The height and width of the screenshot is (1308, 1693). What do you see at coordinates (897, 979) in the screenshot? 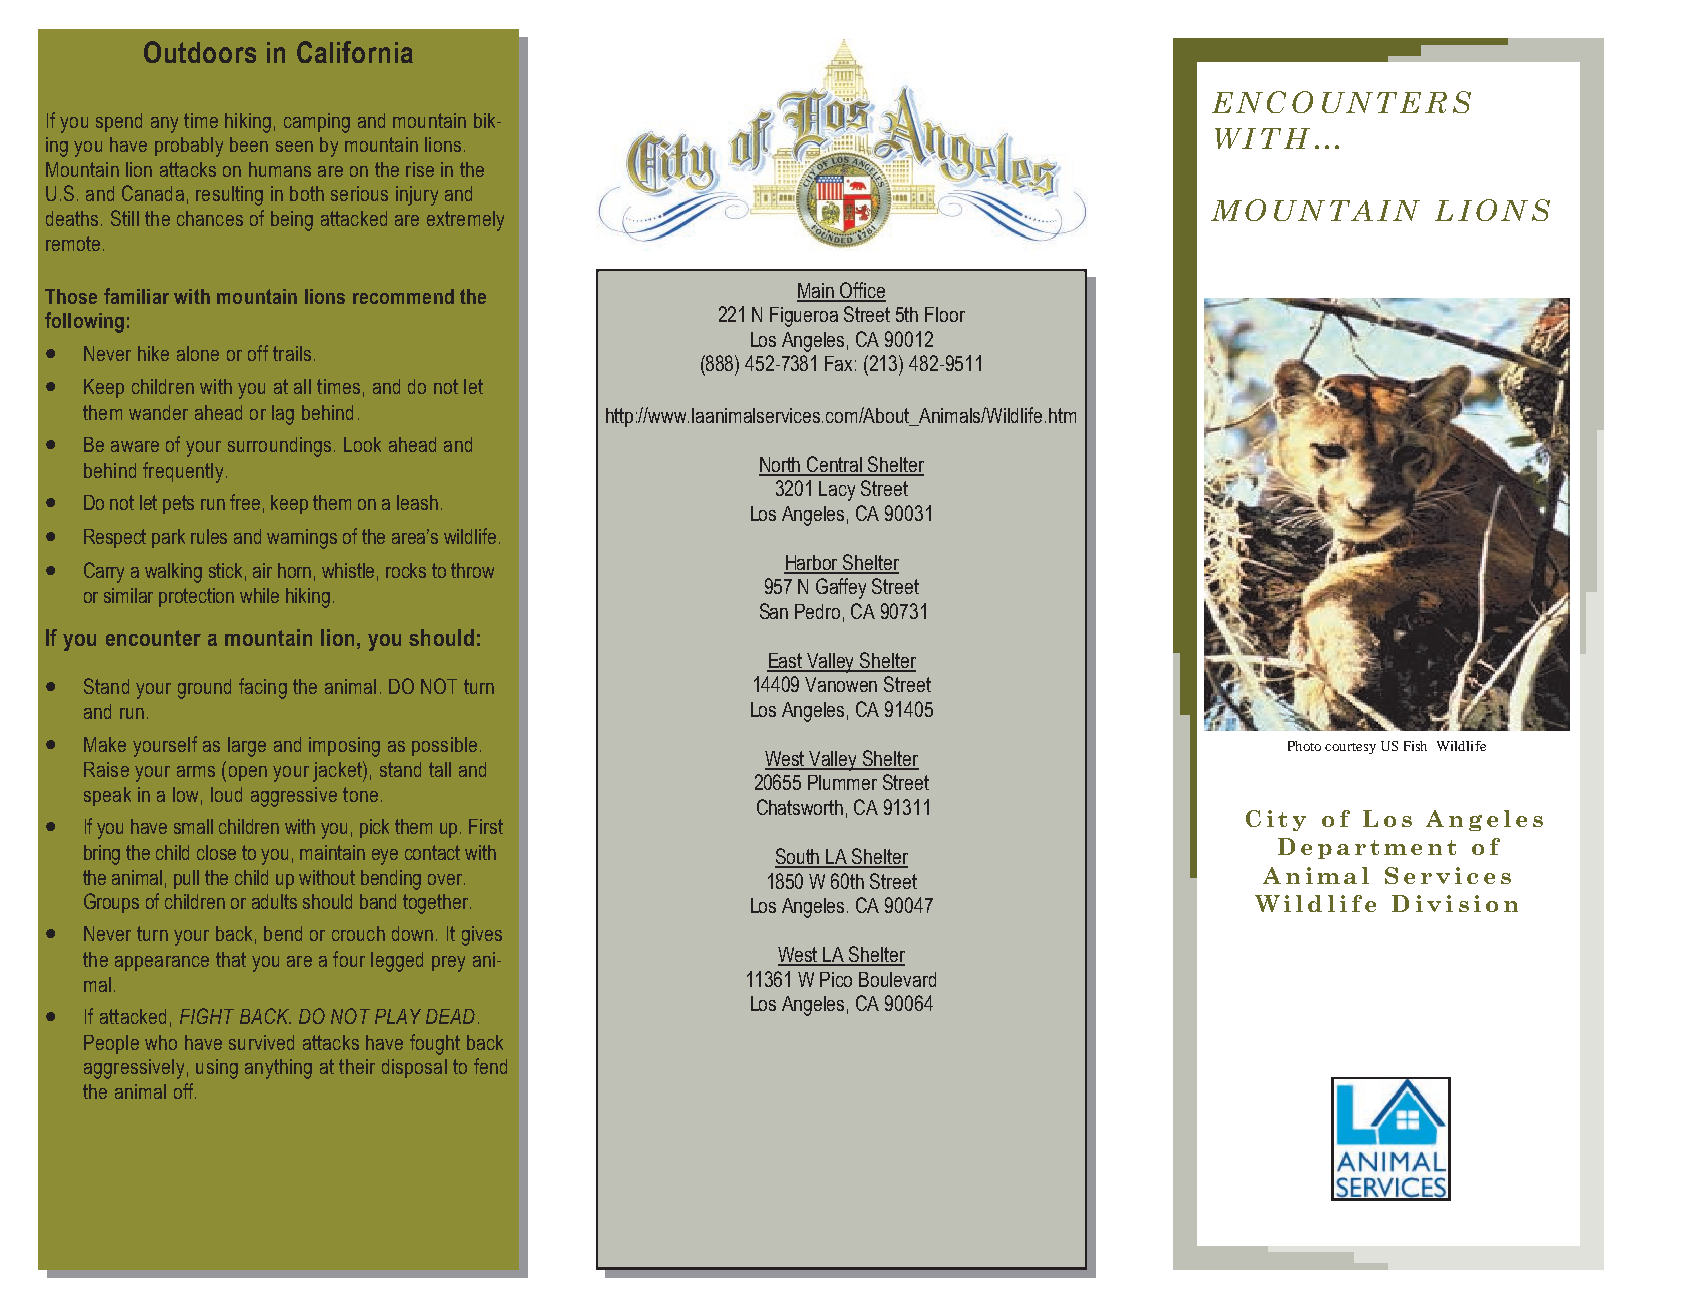
I see `Boulevard` at bounding box center [897, 979].
